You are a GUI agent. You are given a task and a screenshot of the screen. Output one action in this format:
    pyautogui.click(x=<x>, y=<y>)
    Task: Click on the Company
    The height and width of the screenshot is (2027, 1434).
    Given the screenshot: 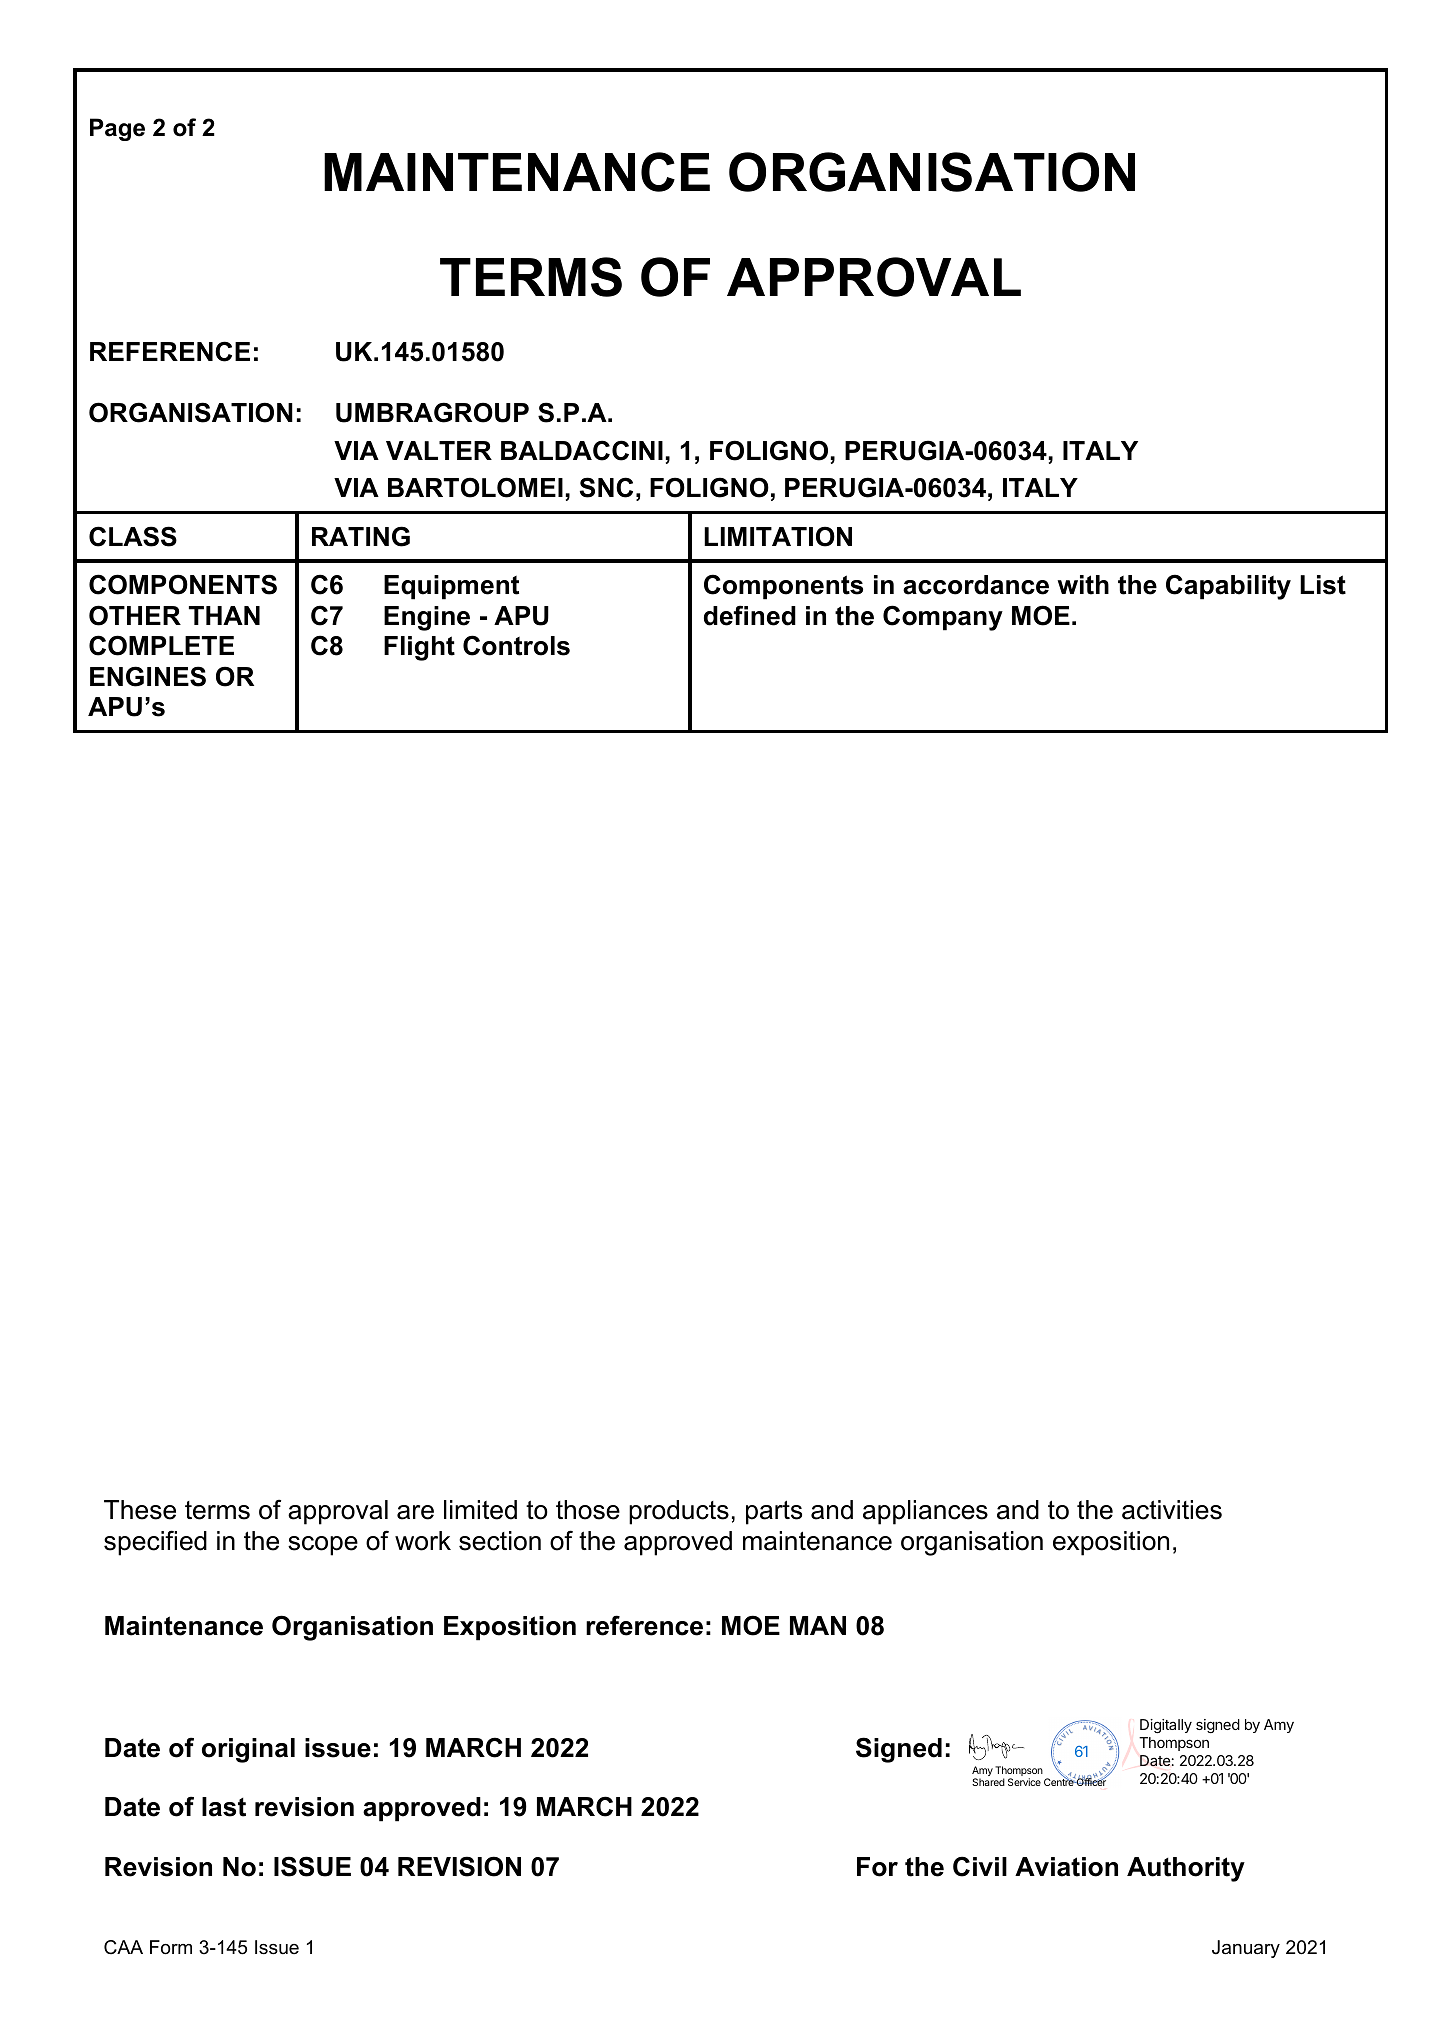 What is the action you would take?
    pyautogui.click(x=943, y=618)
